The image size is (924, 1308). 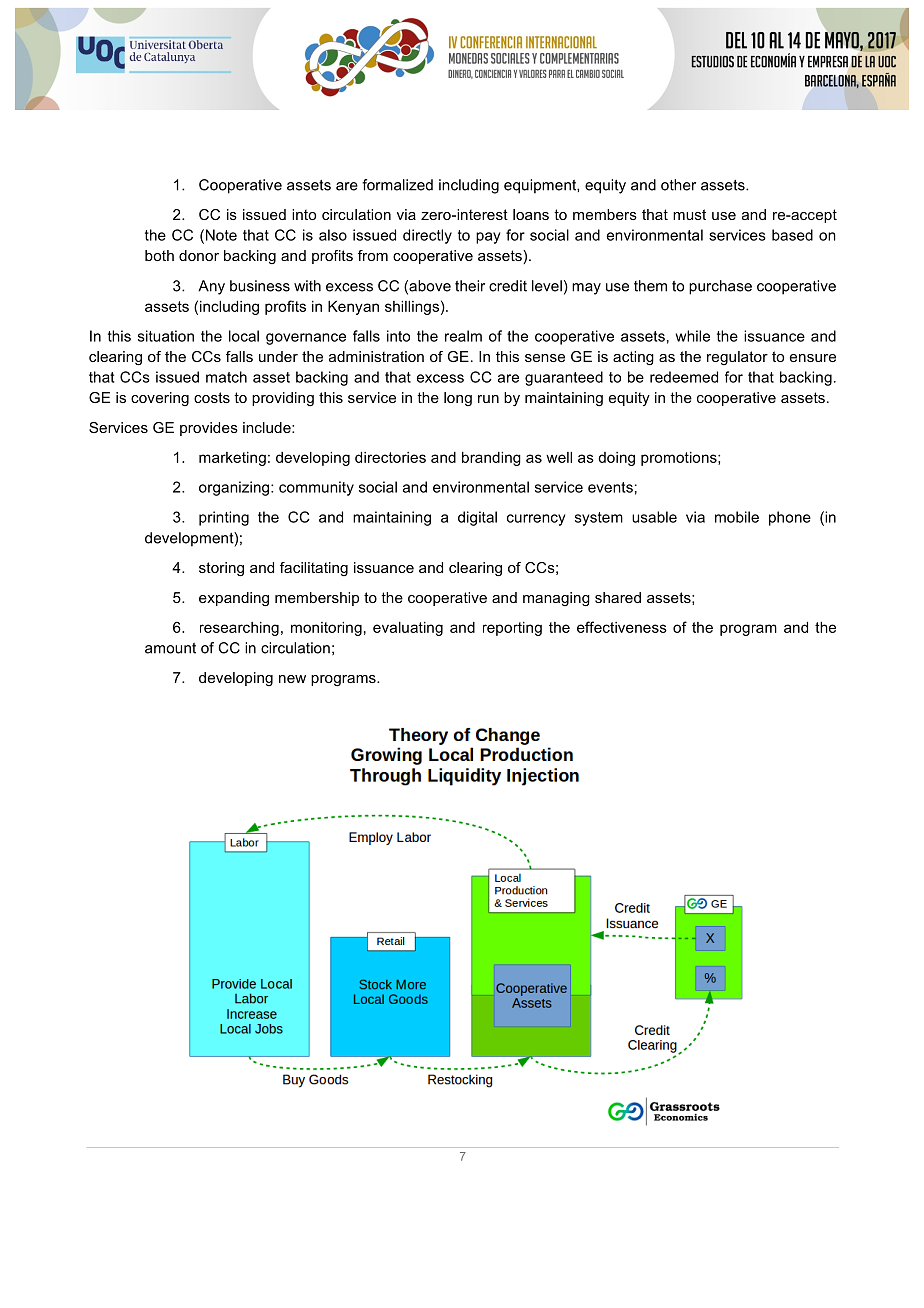 What do you see at coordinates (616, 459) in the document?
I see `doing` at bounding box center [616, 459].
